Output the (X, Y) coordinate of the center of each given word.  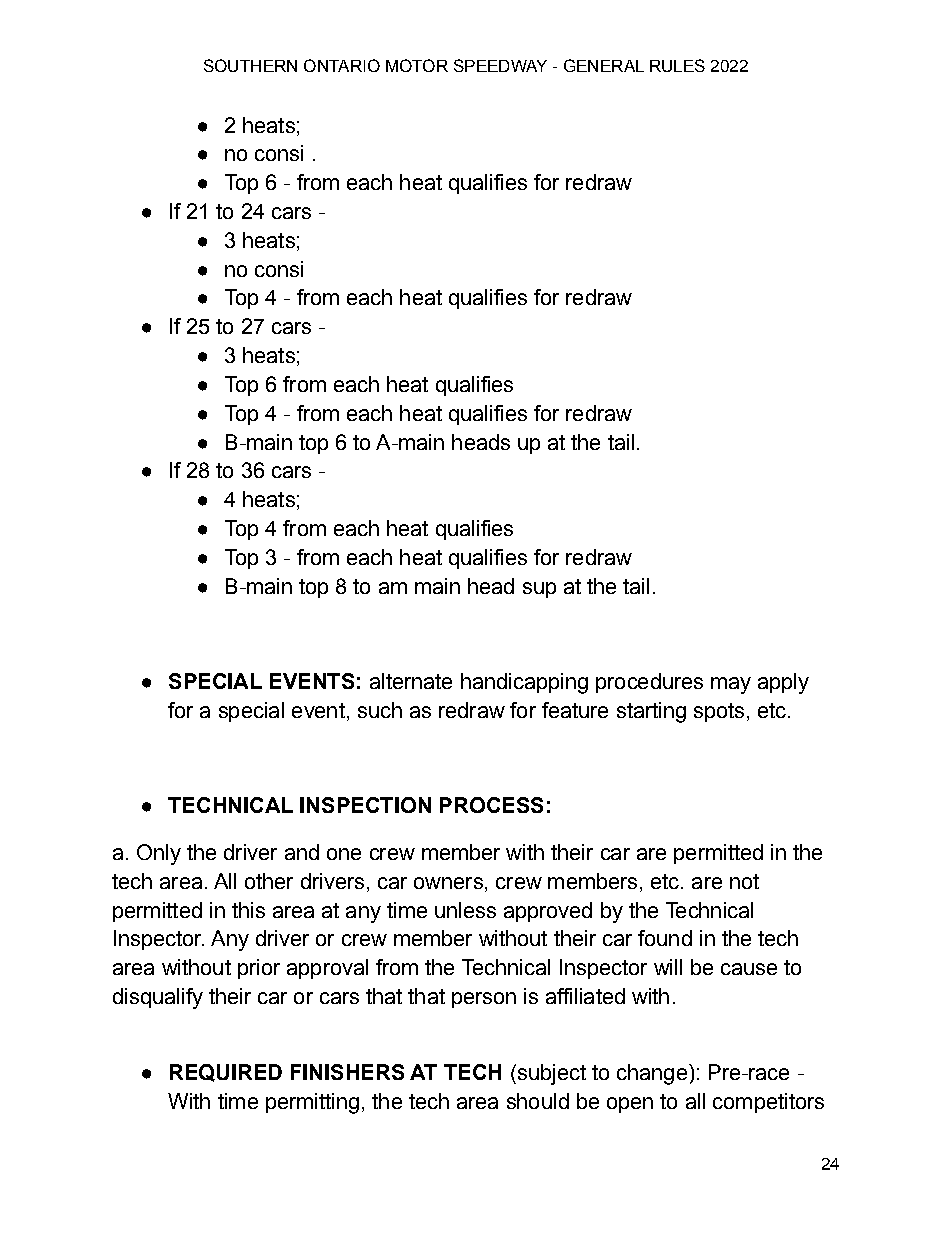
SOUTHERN (250, 65)
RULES (677, 65)
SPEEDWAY (500, 65)
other (269, 881)
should (538, 1101)
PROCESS (491, 805)
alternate (411, 681)
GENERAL (604, 65)
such (380, 710)
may (731, 685)
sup (539, 590)
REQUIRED (226, 1073)
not (744, 881)
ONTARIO (342, 65)
